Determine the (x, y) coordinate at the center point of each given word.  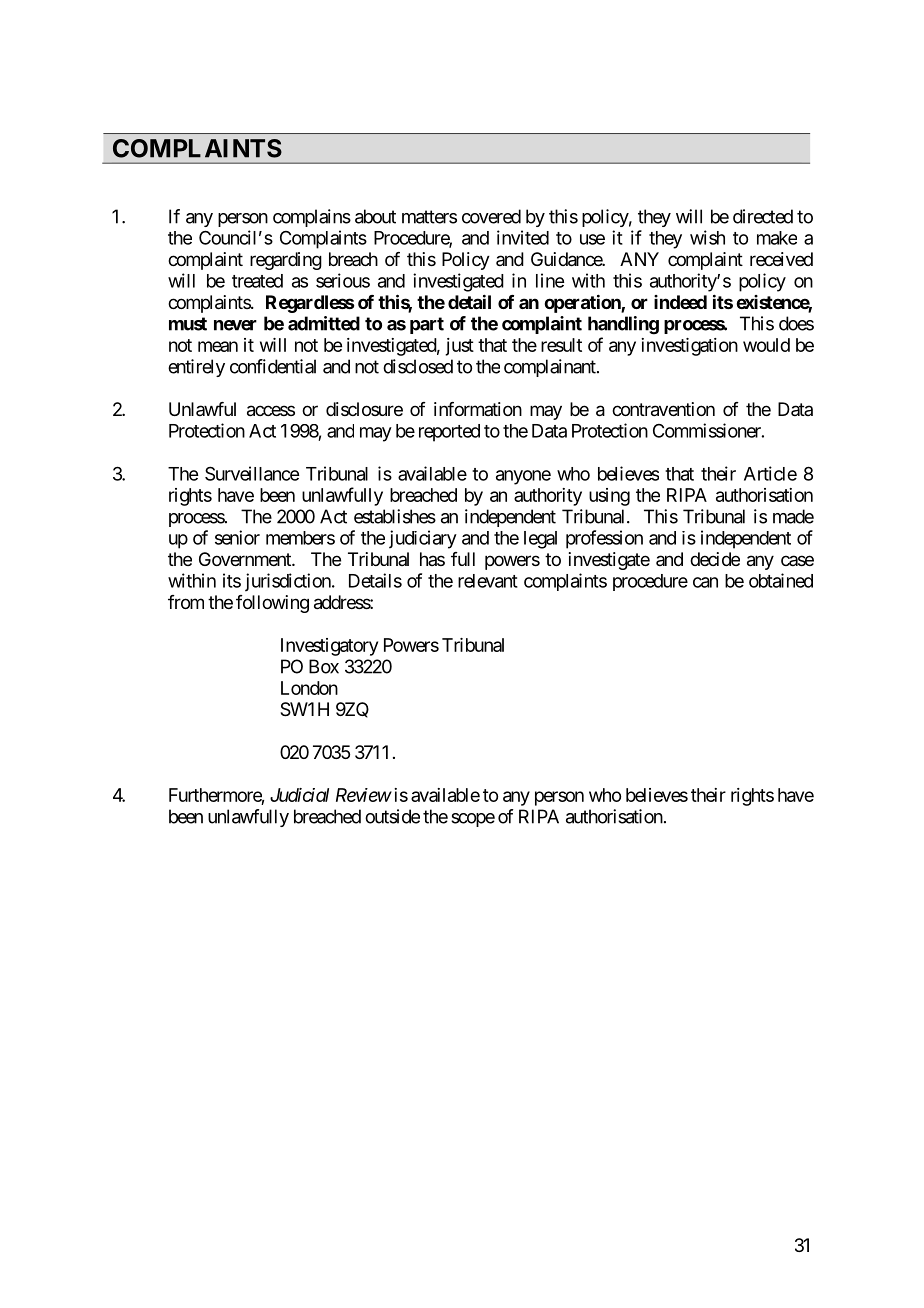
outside (392, 816)
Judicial (299, 795)
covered (491, 216)
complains (312, 218)
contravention (663, 409)
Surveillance (252, 473)
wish (707, 237)
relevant (488, 581)
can (705, 582)
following (272, 604)
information (478, 409)
